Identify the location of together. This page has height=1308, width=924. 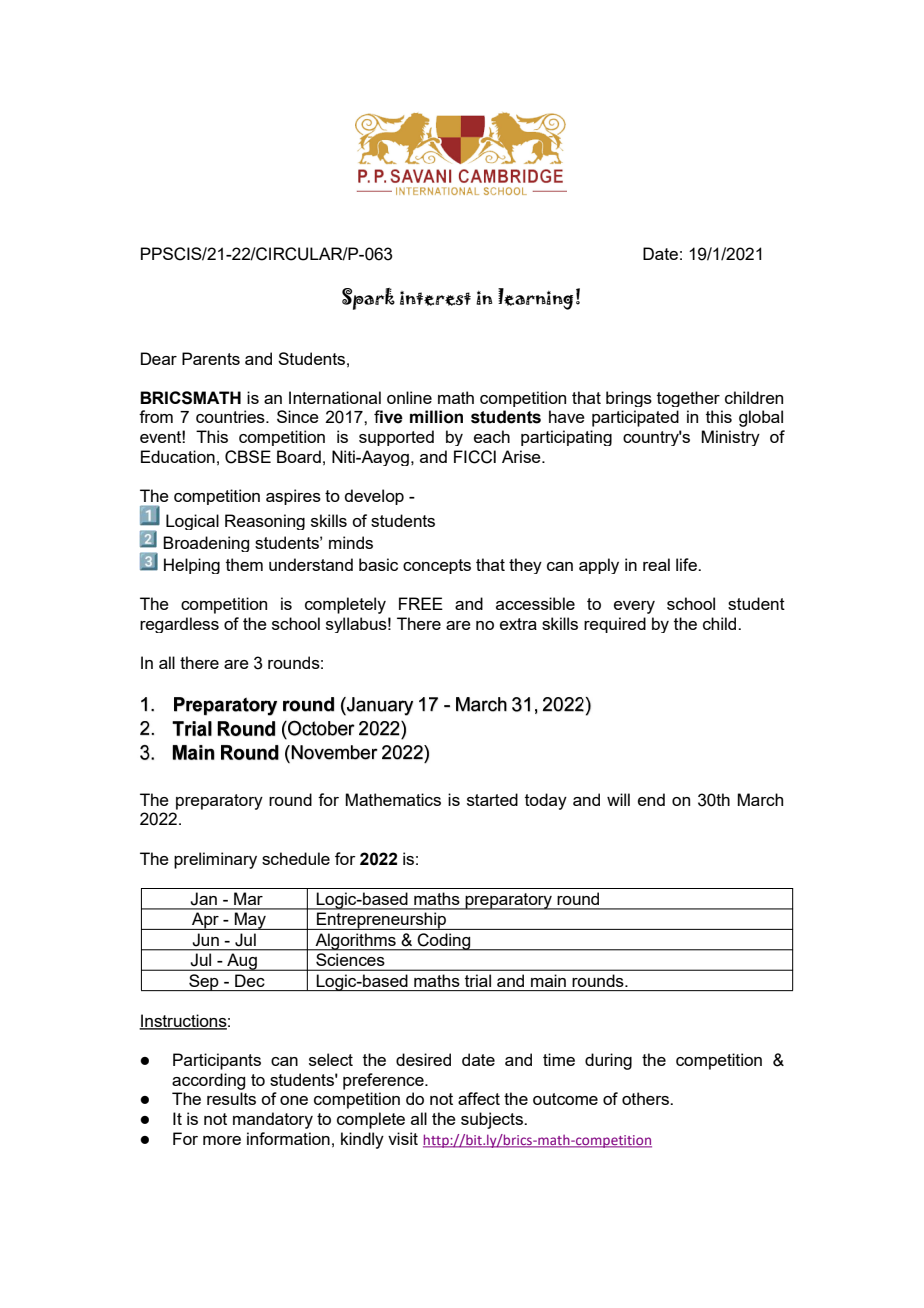
(688, 399).
